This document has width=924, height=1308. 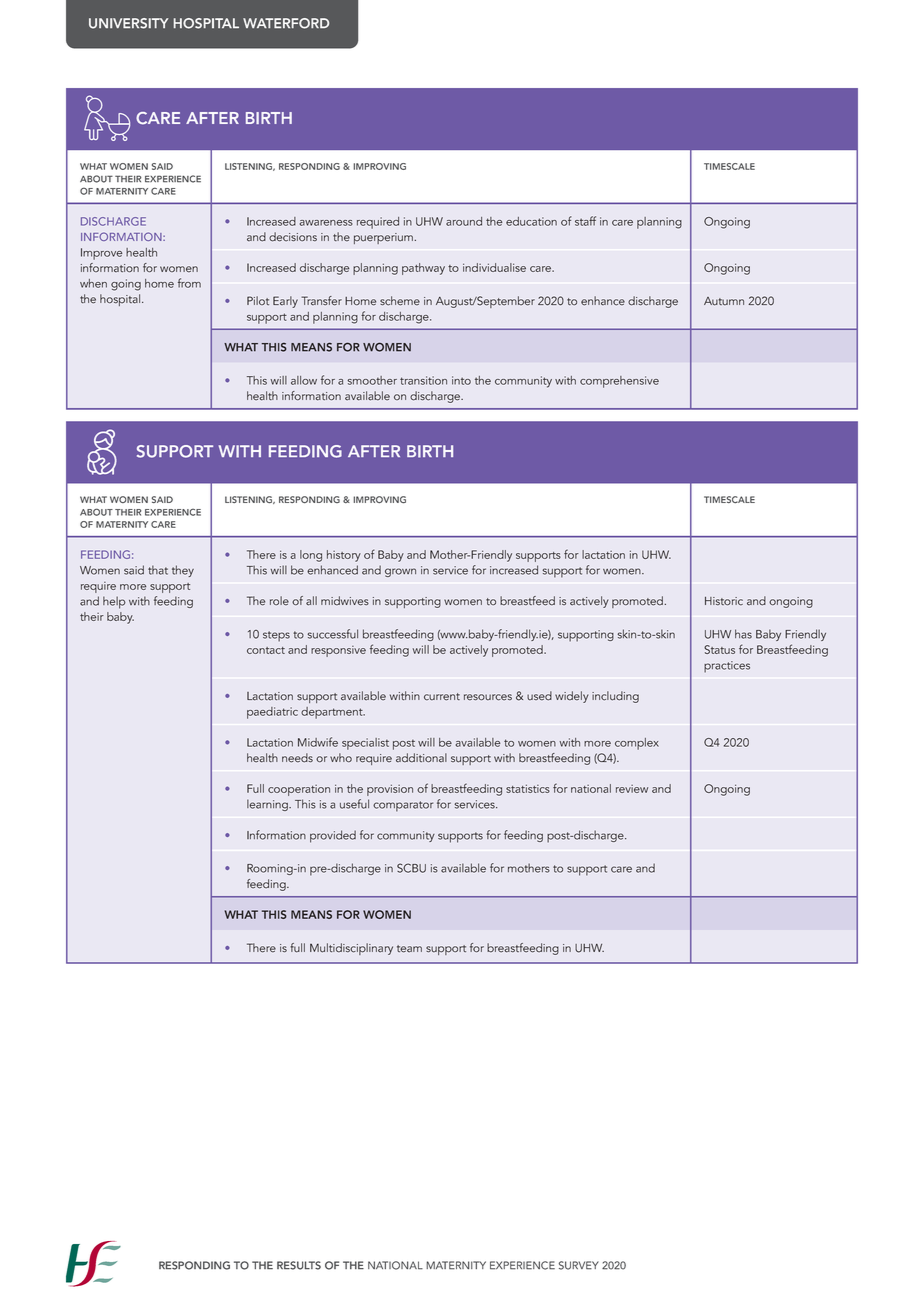 What do you see at coordinates (268, 805) in the document?
I see `learning` at bounding box center [268, 805].
